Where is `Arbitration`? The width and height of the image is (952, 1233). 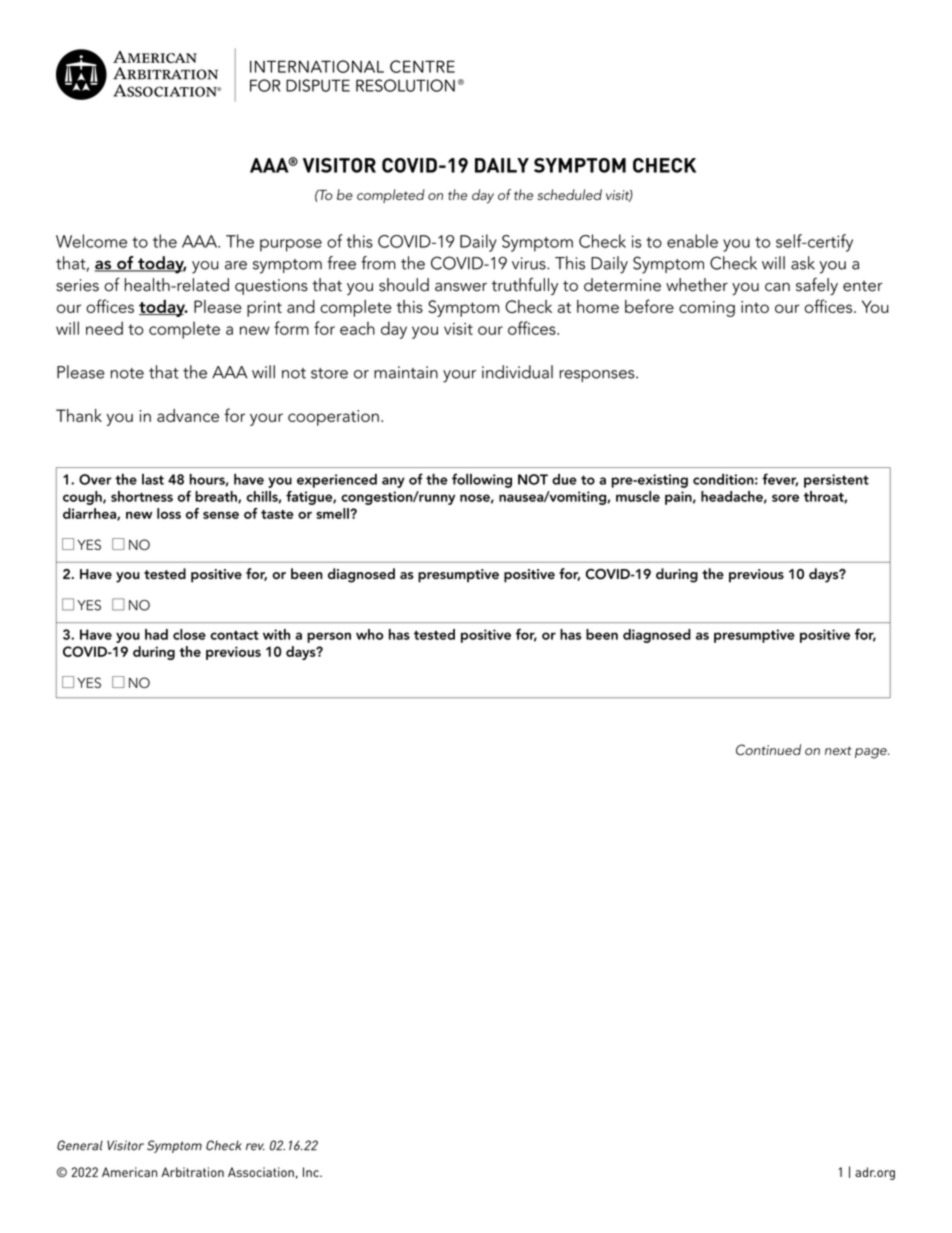 Arbitration is located at coordinates (192, 1172).
